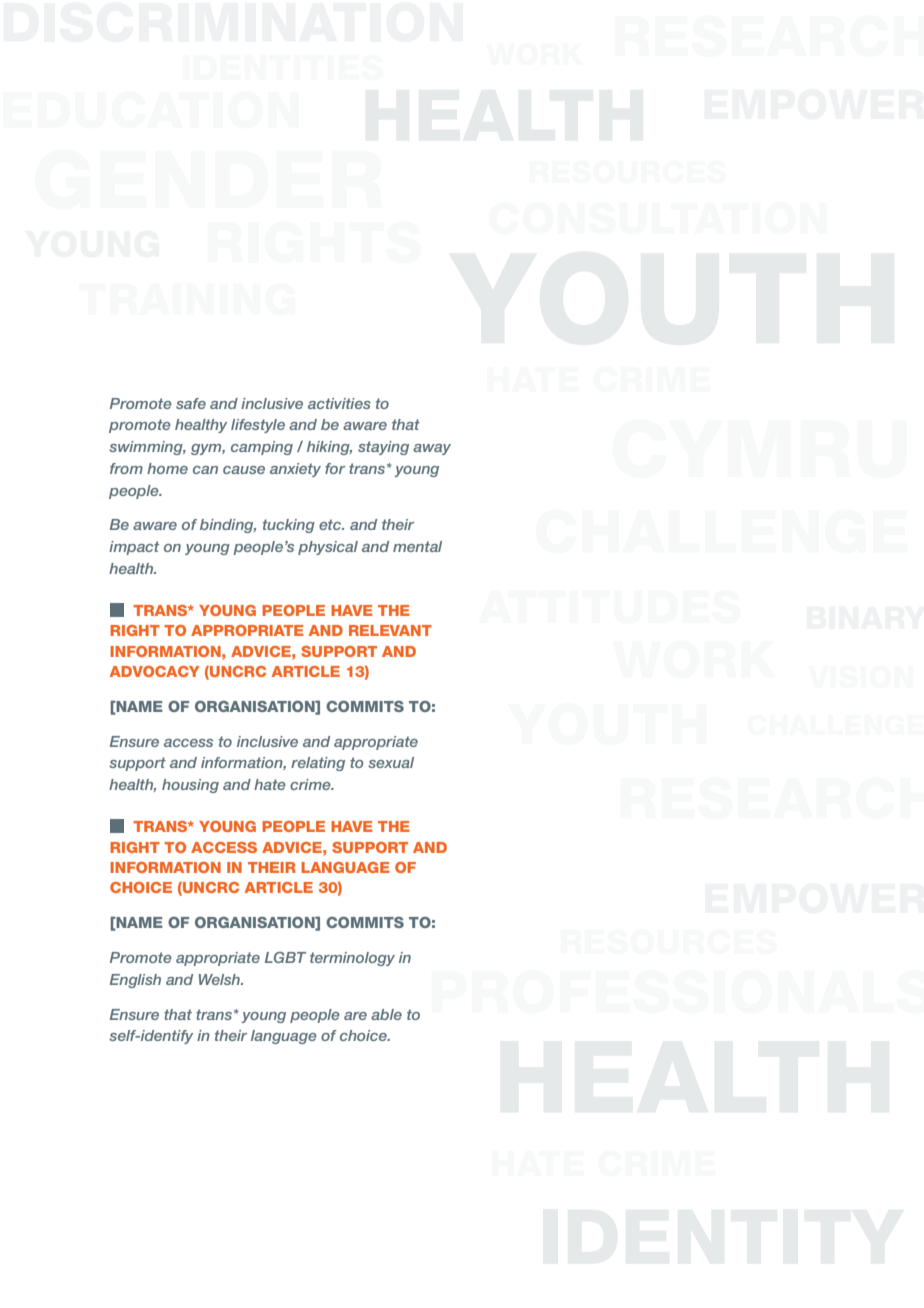 The image size is (924, 1308). What do you see at coordinates (220, 979) in the image?
I see `Welsh` at bounding box center [220, 979].
